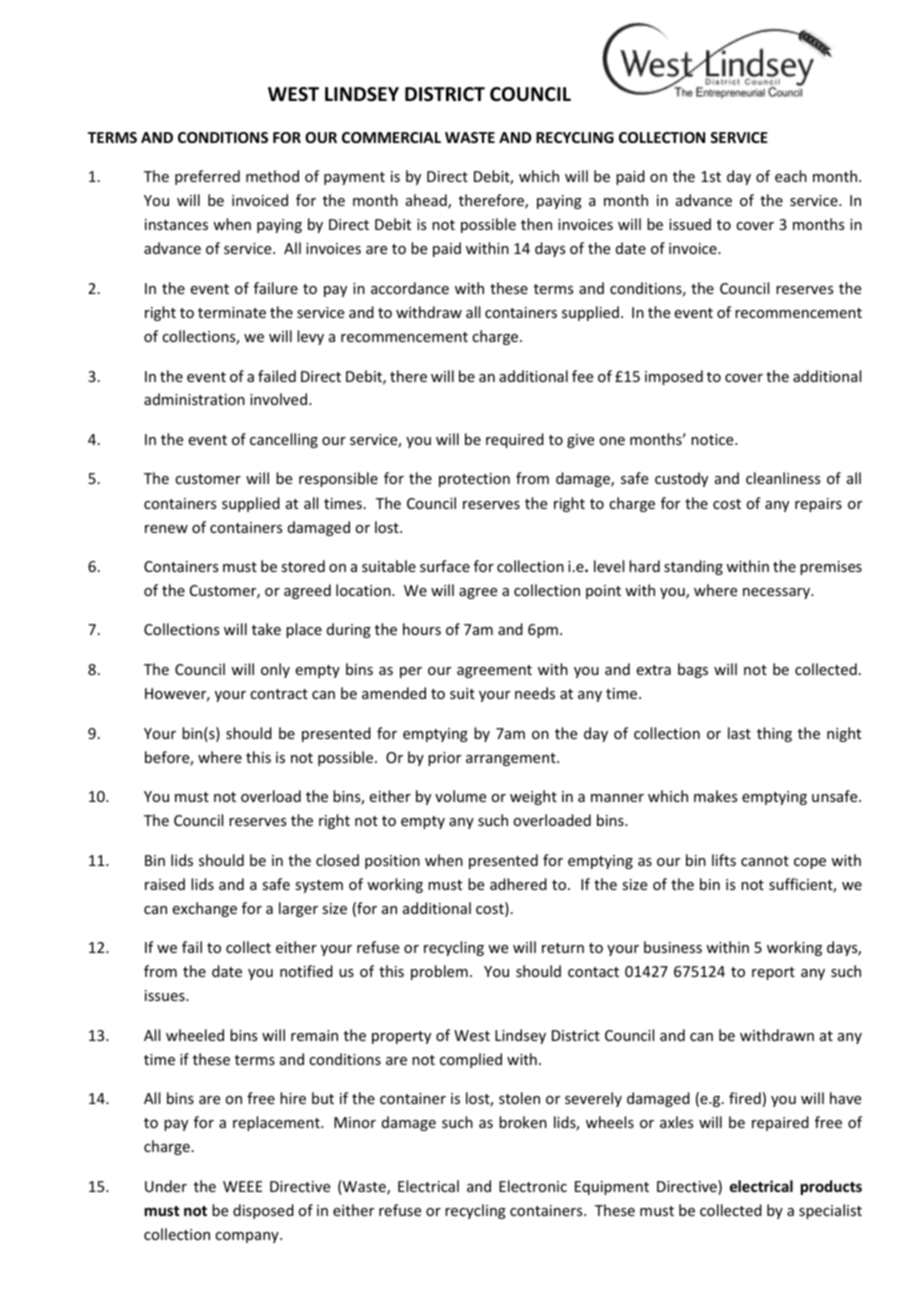 The image size is (924, 1308). What do you see at coordinates (279, 694) in the page?
I see `contract` at bounding box center [279, 694].
